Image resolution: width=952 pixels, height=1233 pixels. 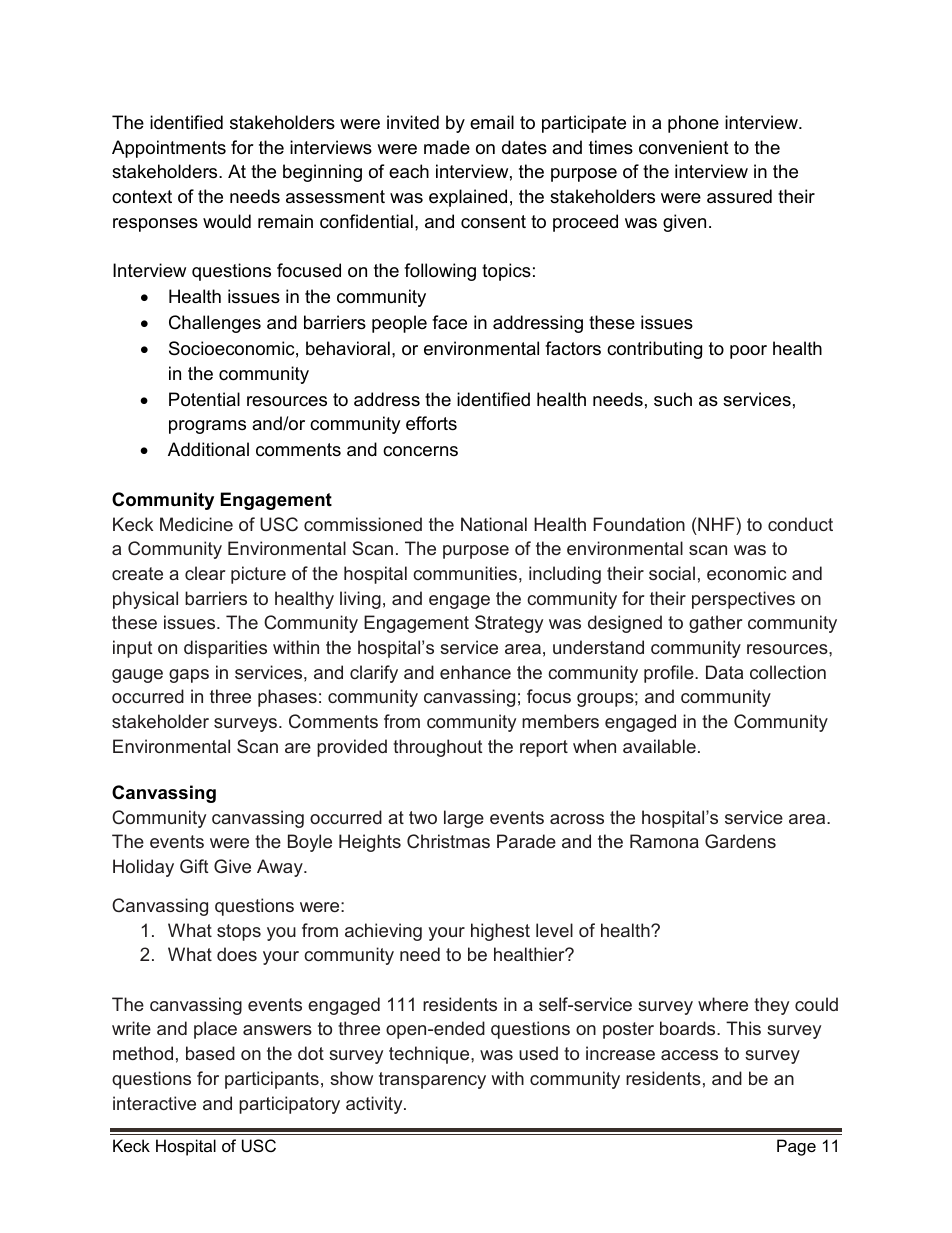 I want to click on transparency, so click(x=432, y=1080).
